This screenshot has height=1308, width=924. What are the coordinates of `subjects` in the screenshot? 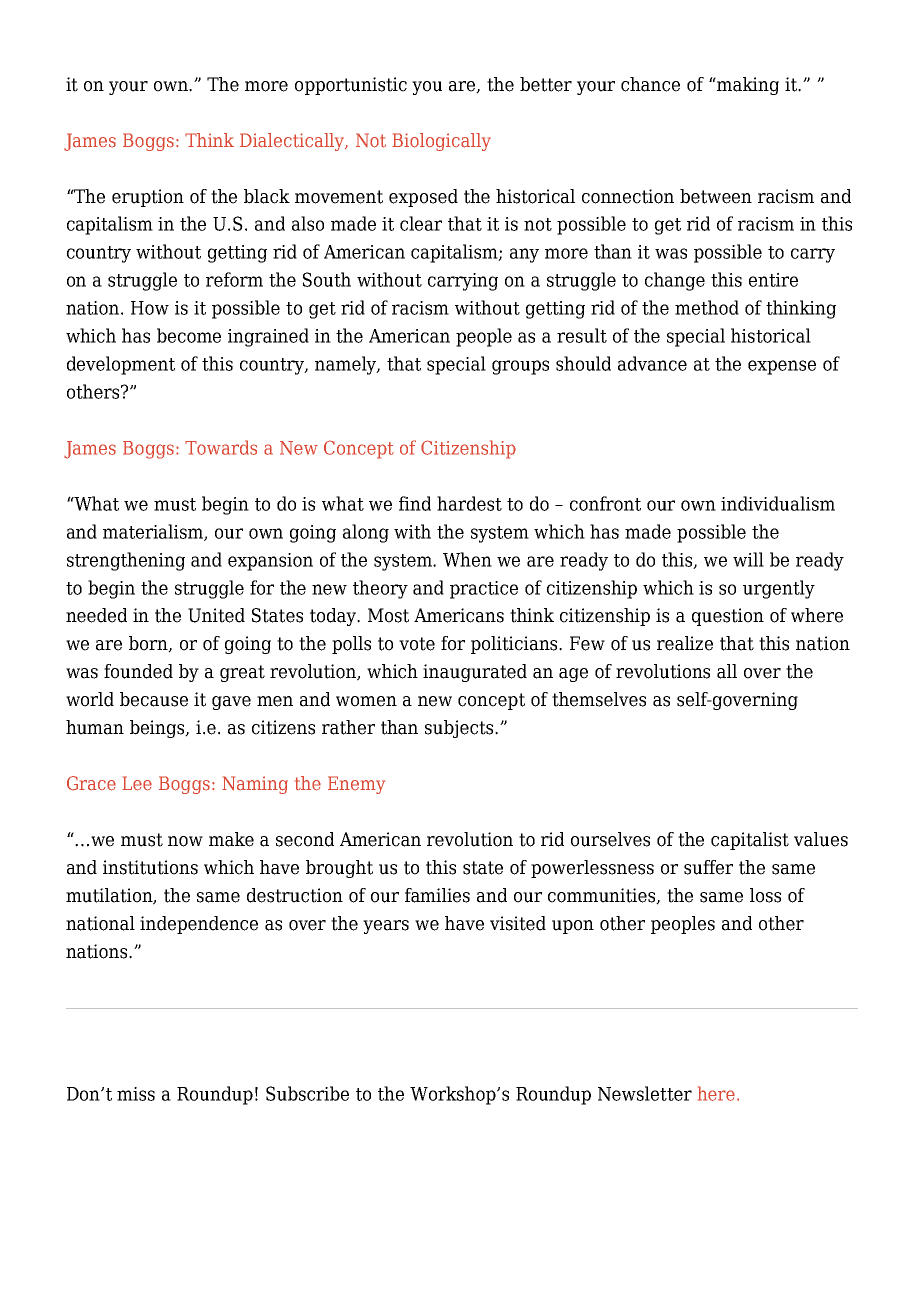 It's located at (460, 729).
